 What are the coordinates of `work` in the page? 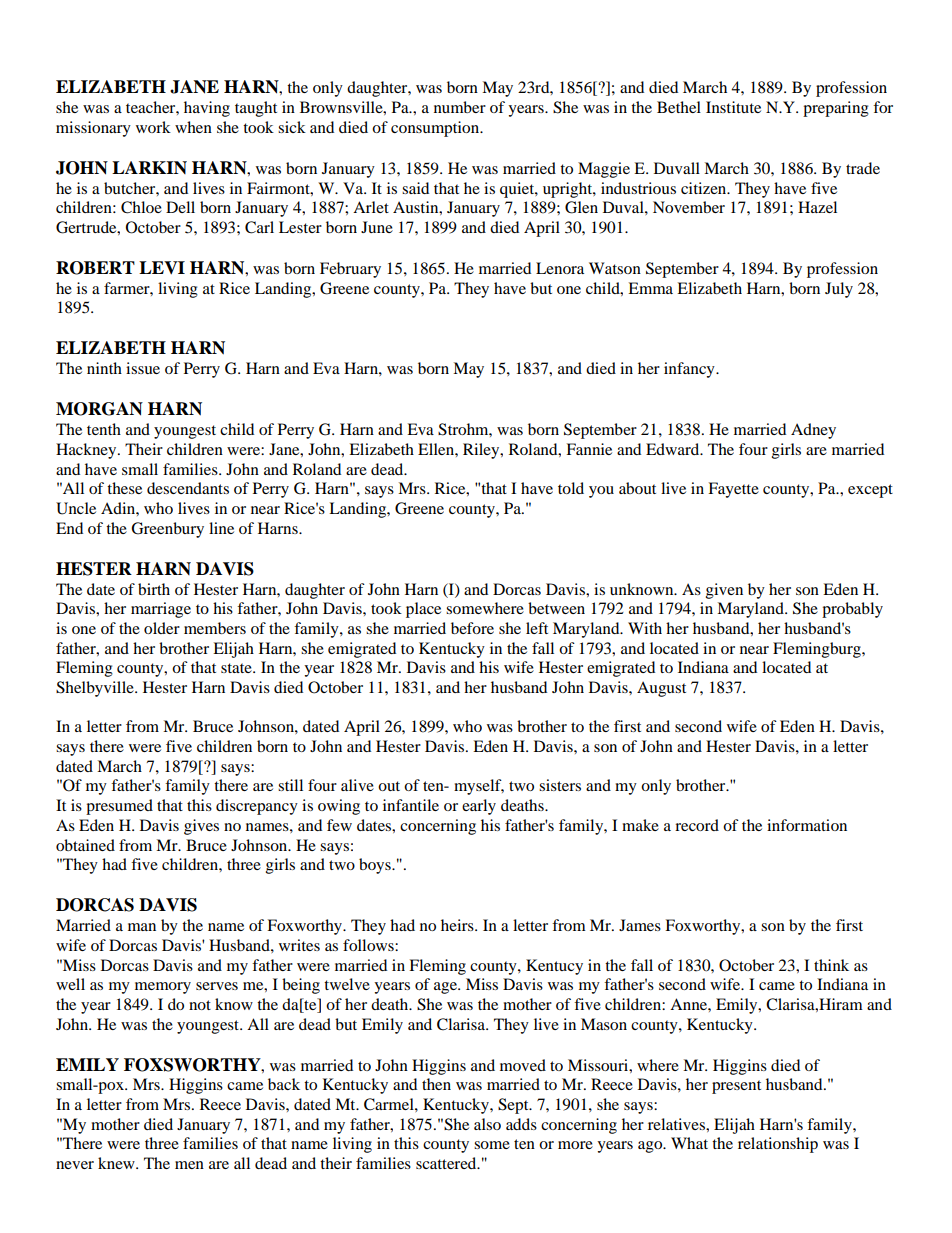 It's located at (153, 127).
